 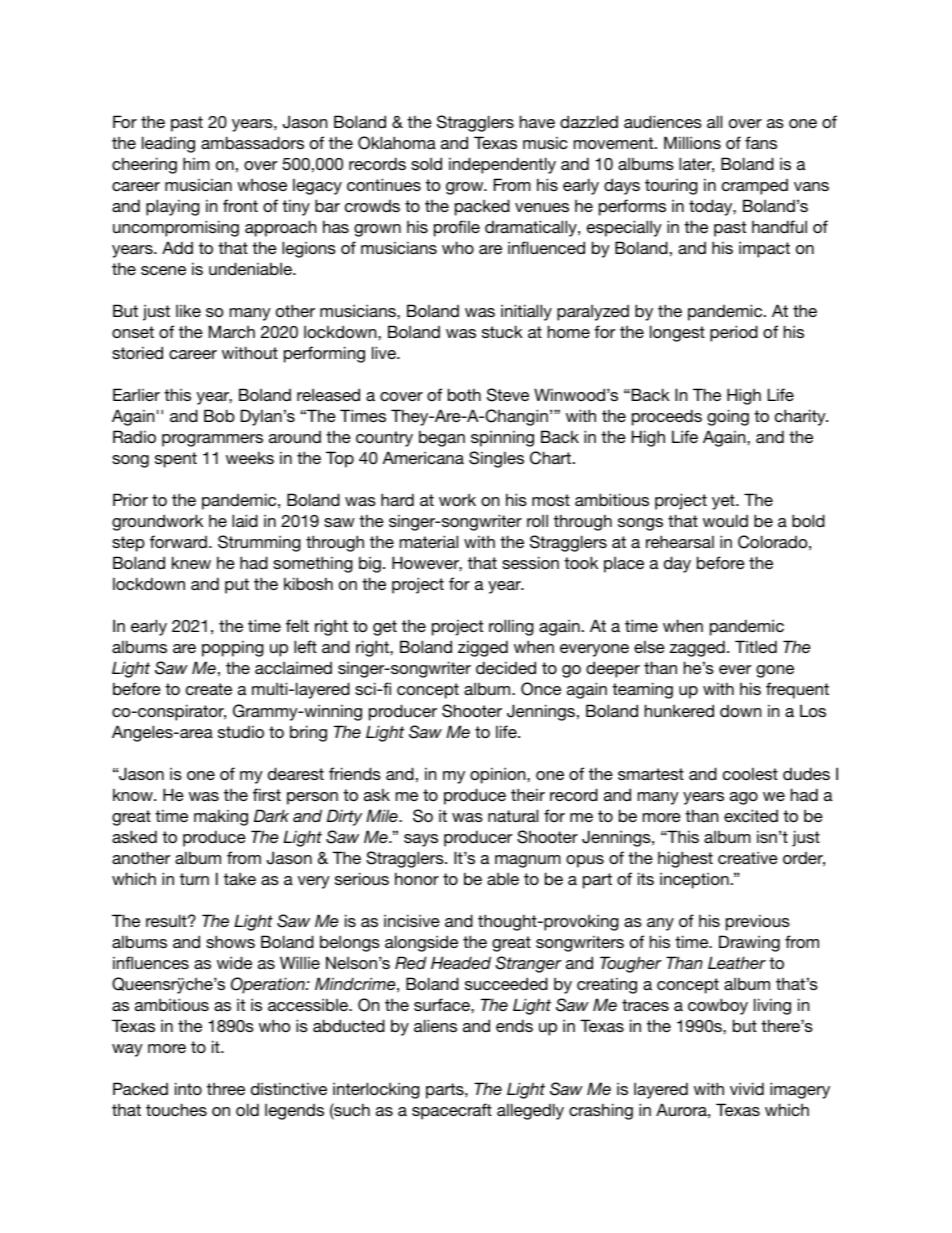 What do you see at coordinates (748, 857) in the page?
I see `creative` at bounding box center [748, 857].
